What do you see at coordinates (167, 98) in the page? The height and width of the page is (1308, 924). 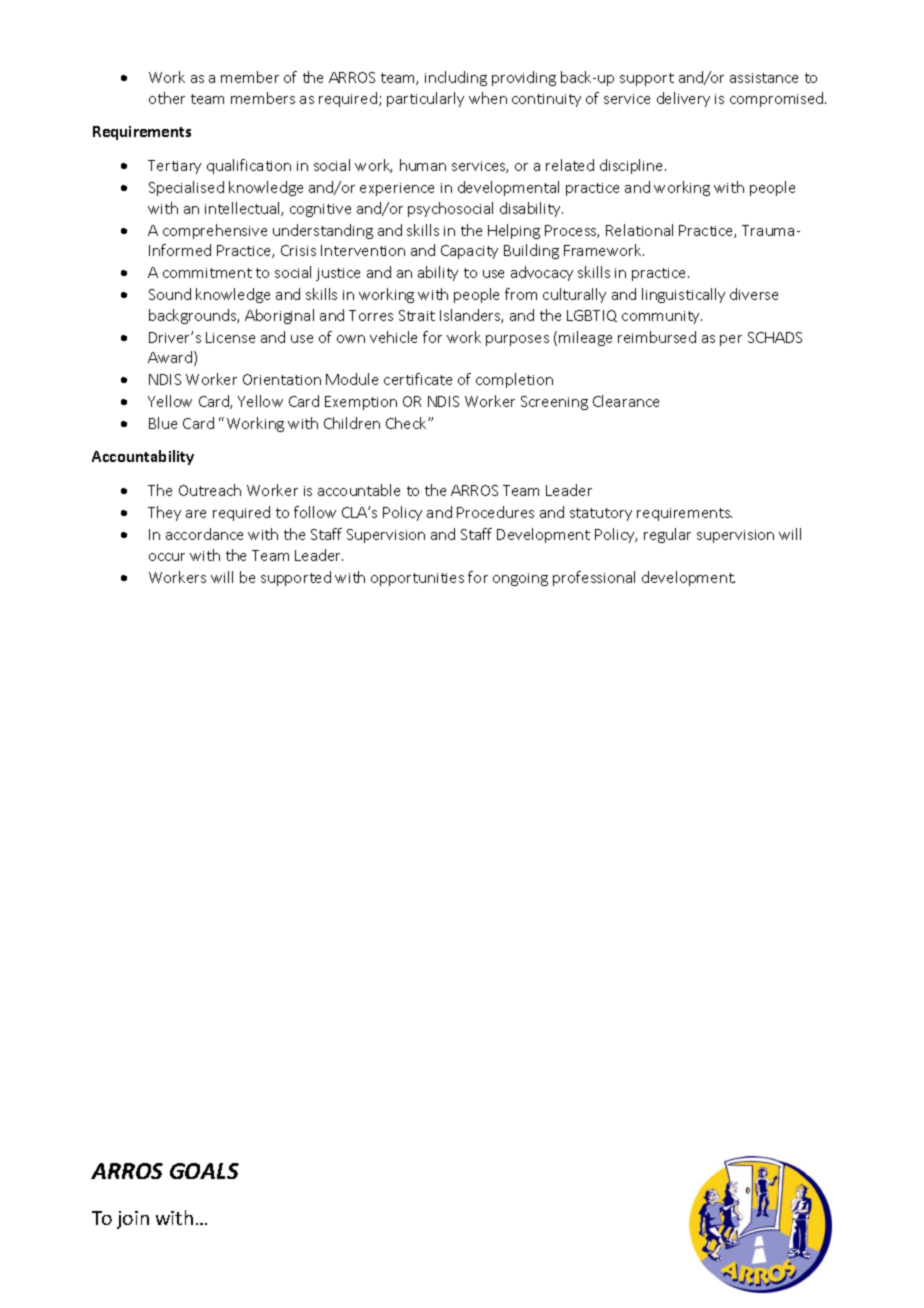 I see `other` at bounding box center [167, 98].
